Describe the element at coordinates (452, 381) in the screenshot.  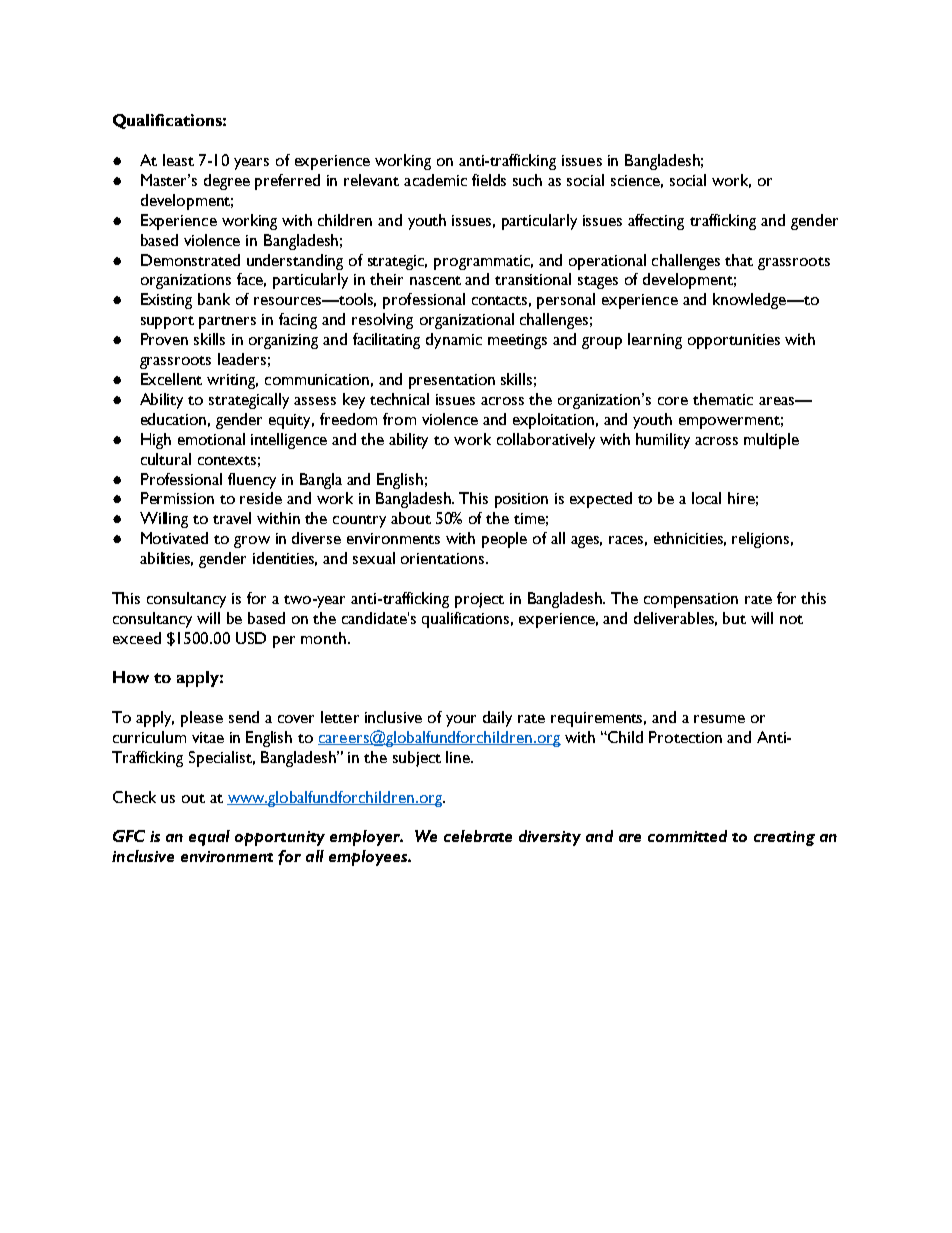
I see `presentation` at that location.
